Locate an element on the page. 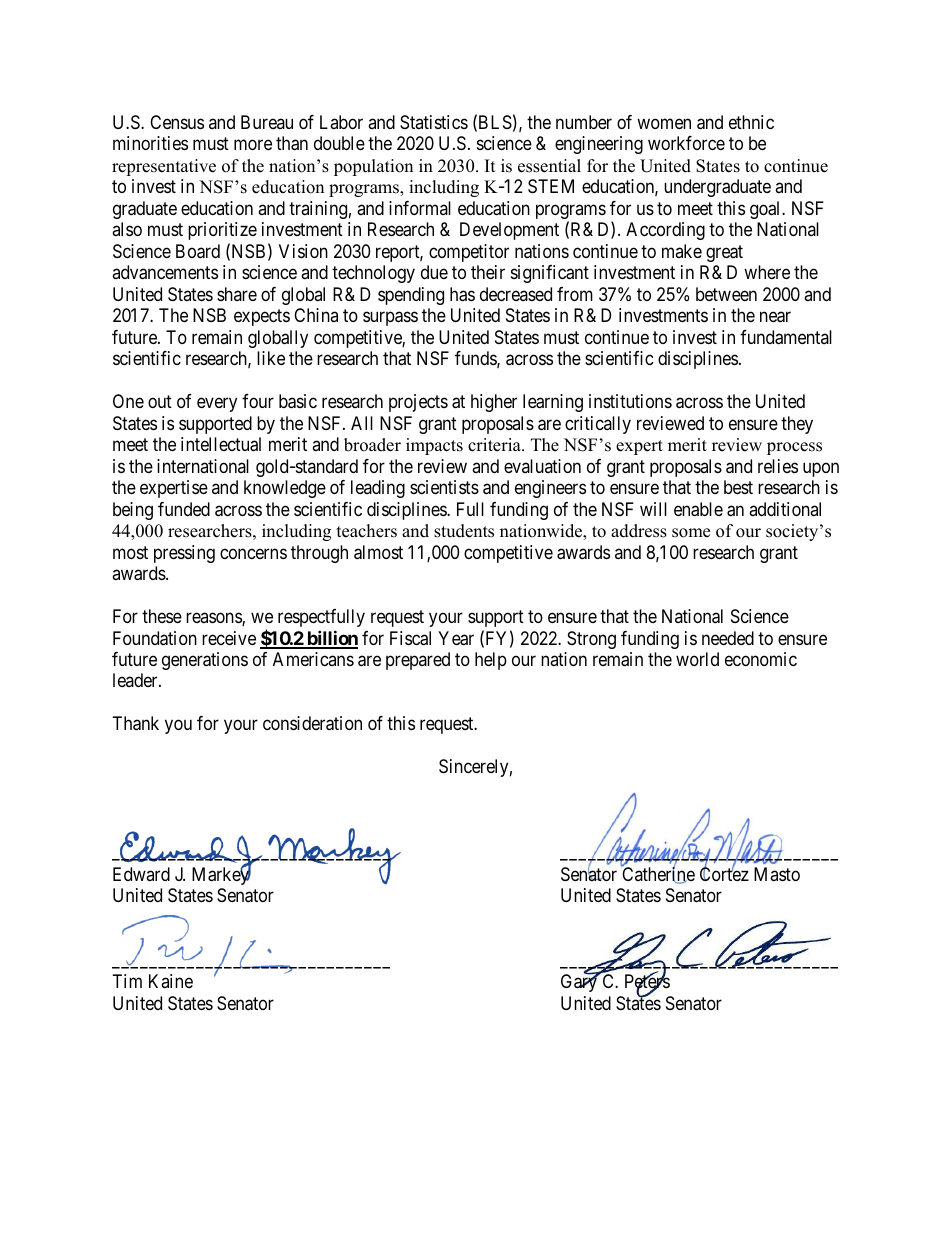 This image has width=952, height=1233. every is located at coordinates (217, 405).
